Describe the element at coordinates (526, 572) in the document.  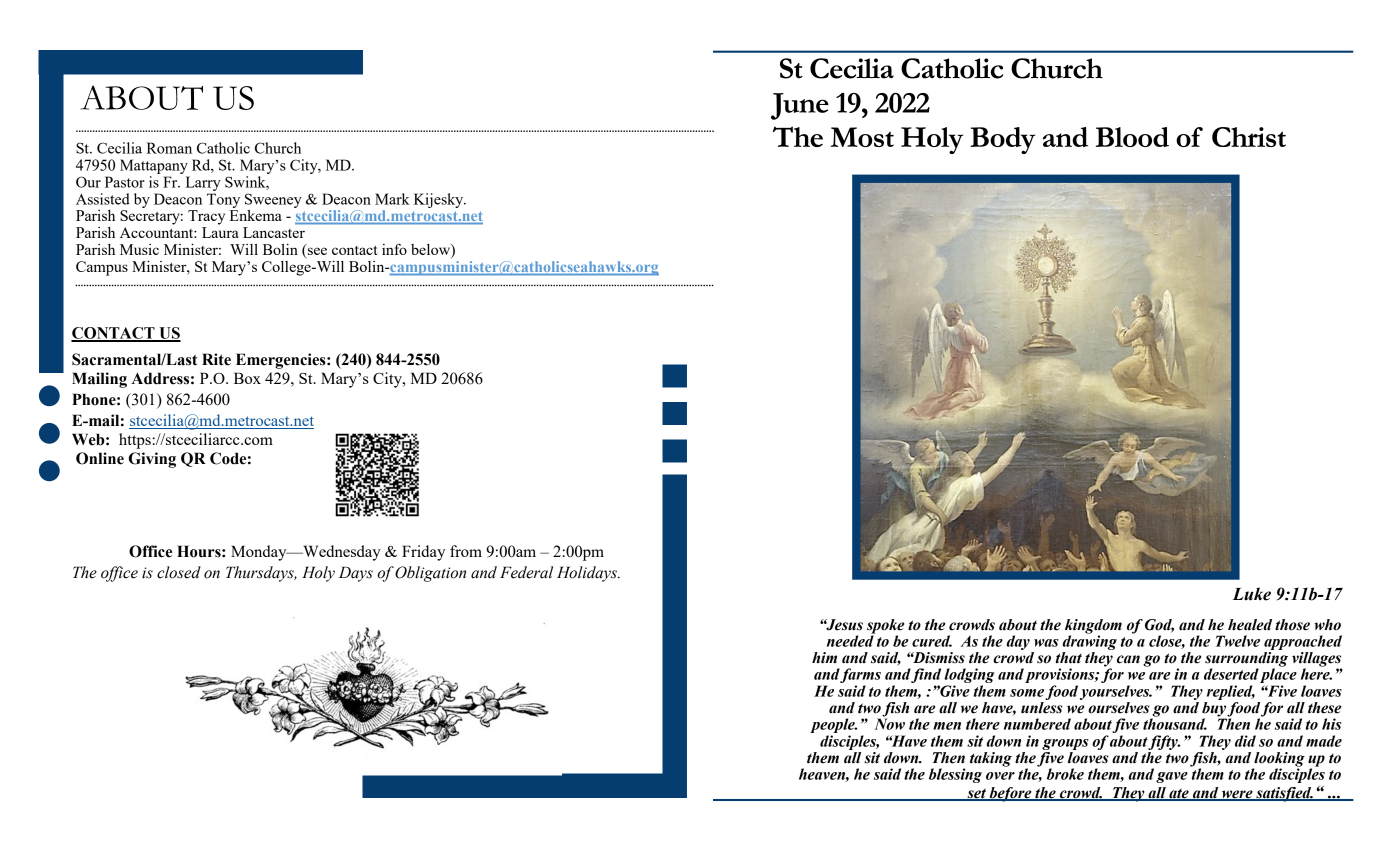
I see `Federal` at that location.
